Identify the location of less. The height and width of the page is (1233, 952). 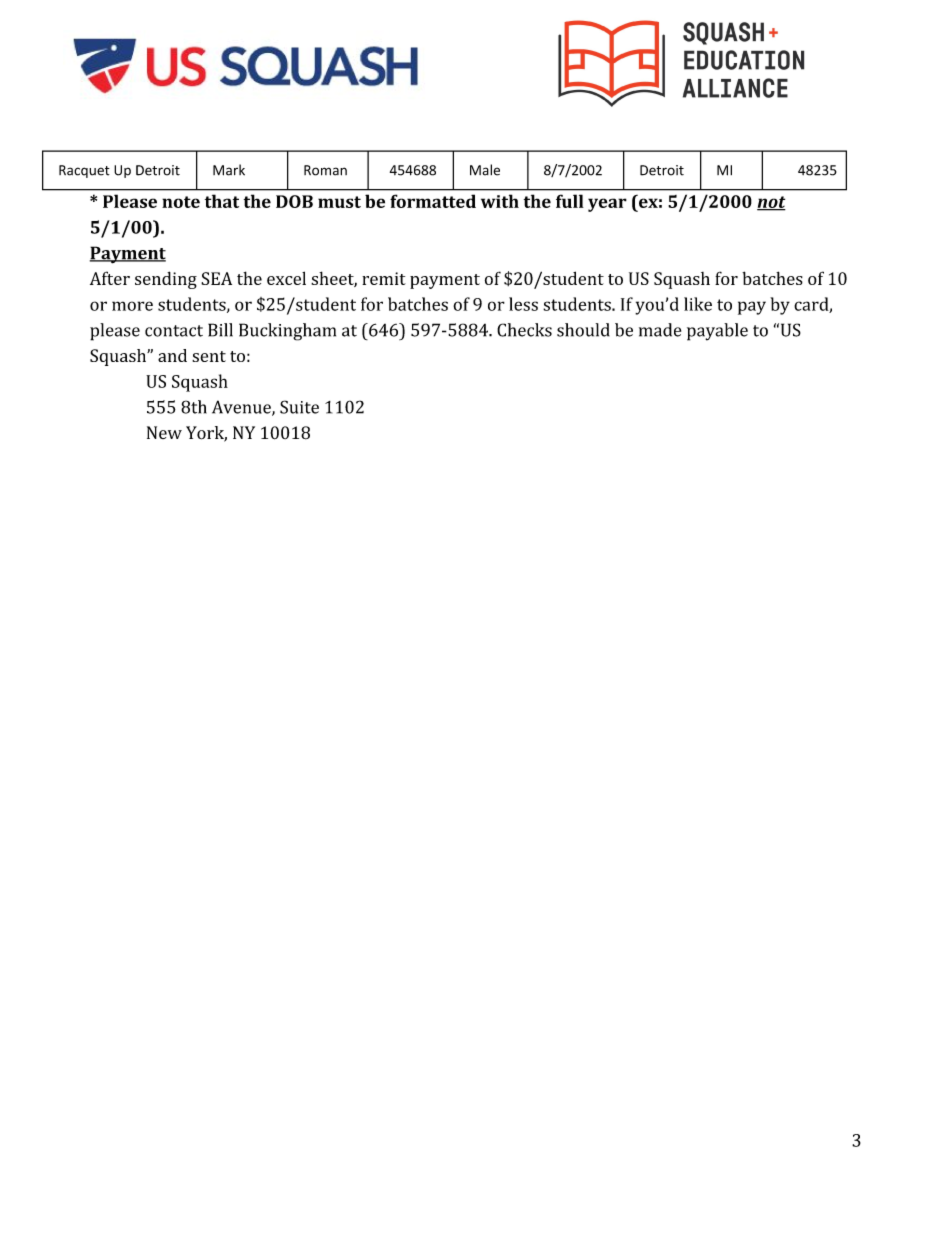
(523, 304).
